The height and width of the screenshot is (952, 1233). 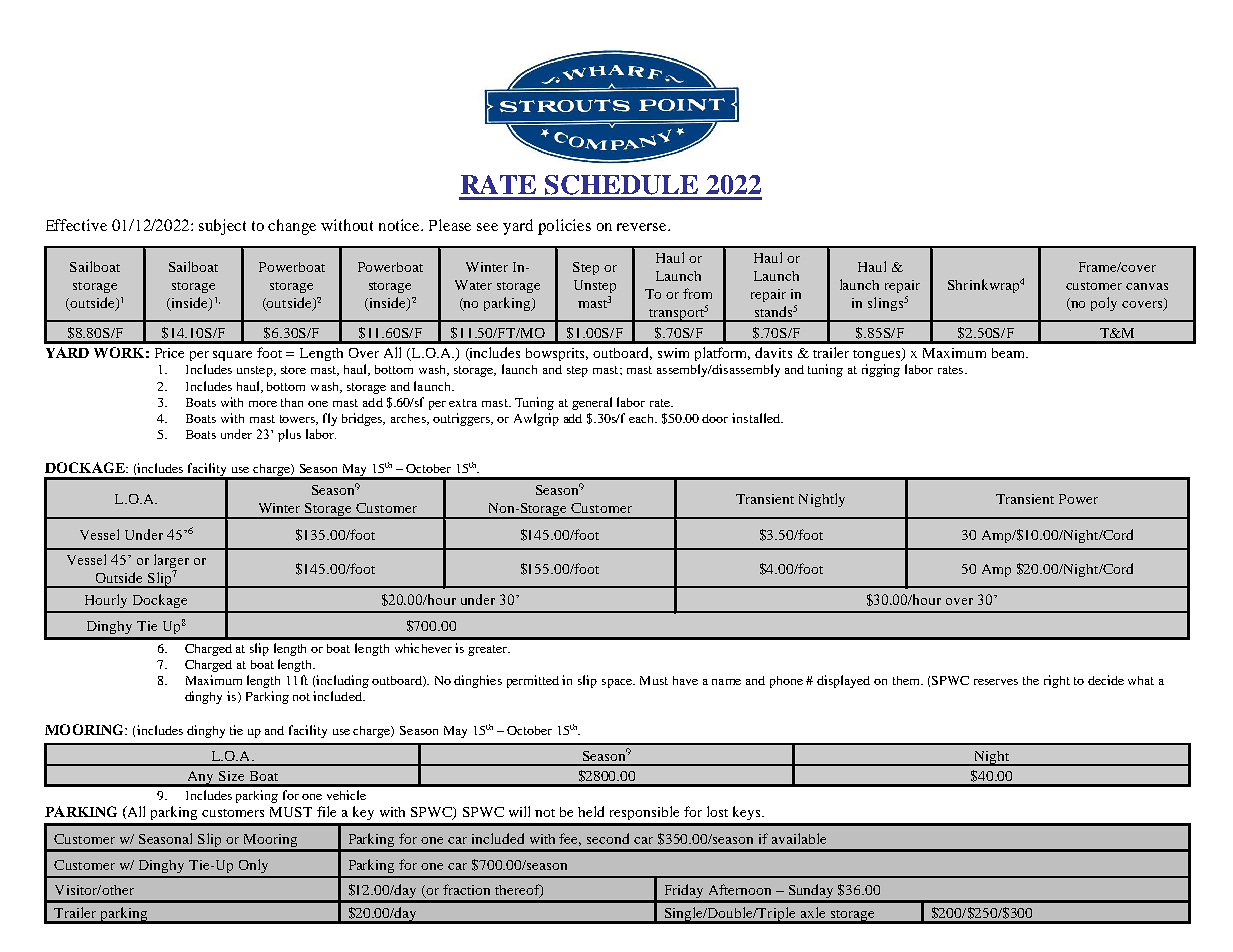 What do you see at coordinates (488, 650) in the screenshot?
I see `greater` at bounding box center [488, 650].
